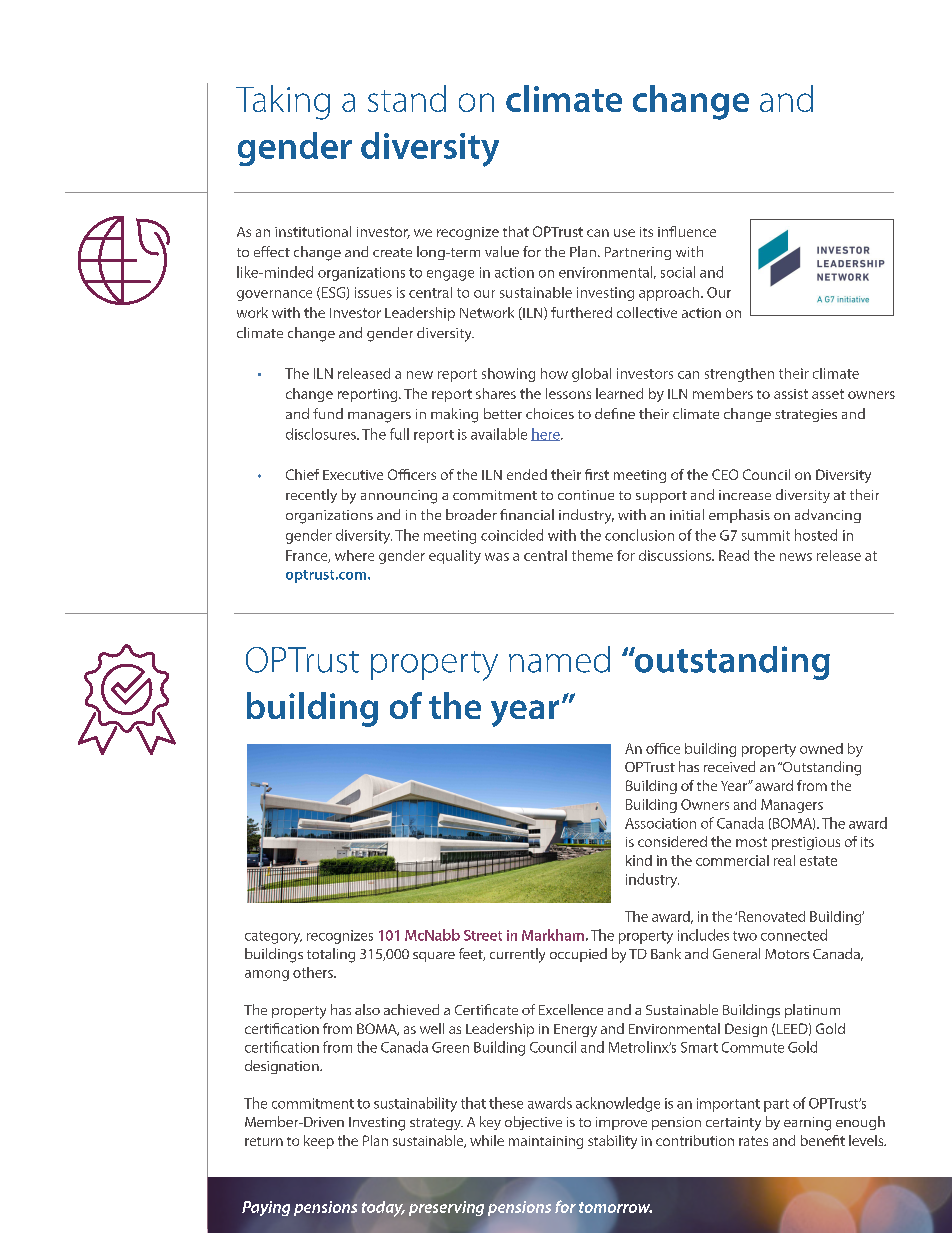 The height and width of the page is (1233, 952). What do you see at coordinates (639, 860) in the page?
I see `kind` at bounding box center [639, 860].
